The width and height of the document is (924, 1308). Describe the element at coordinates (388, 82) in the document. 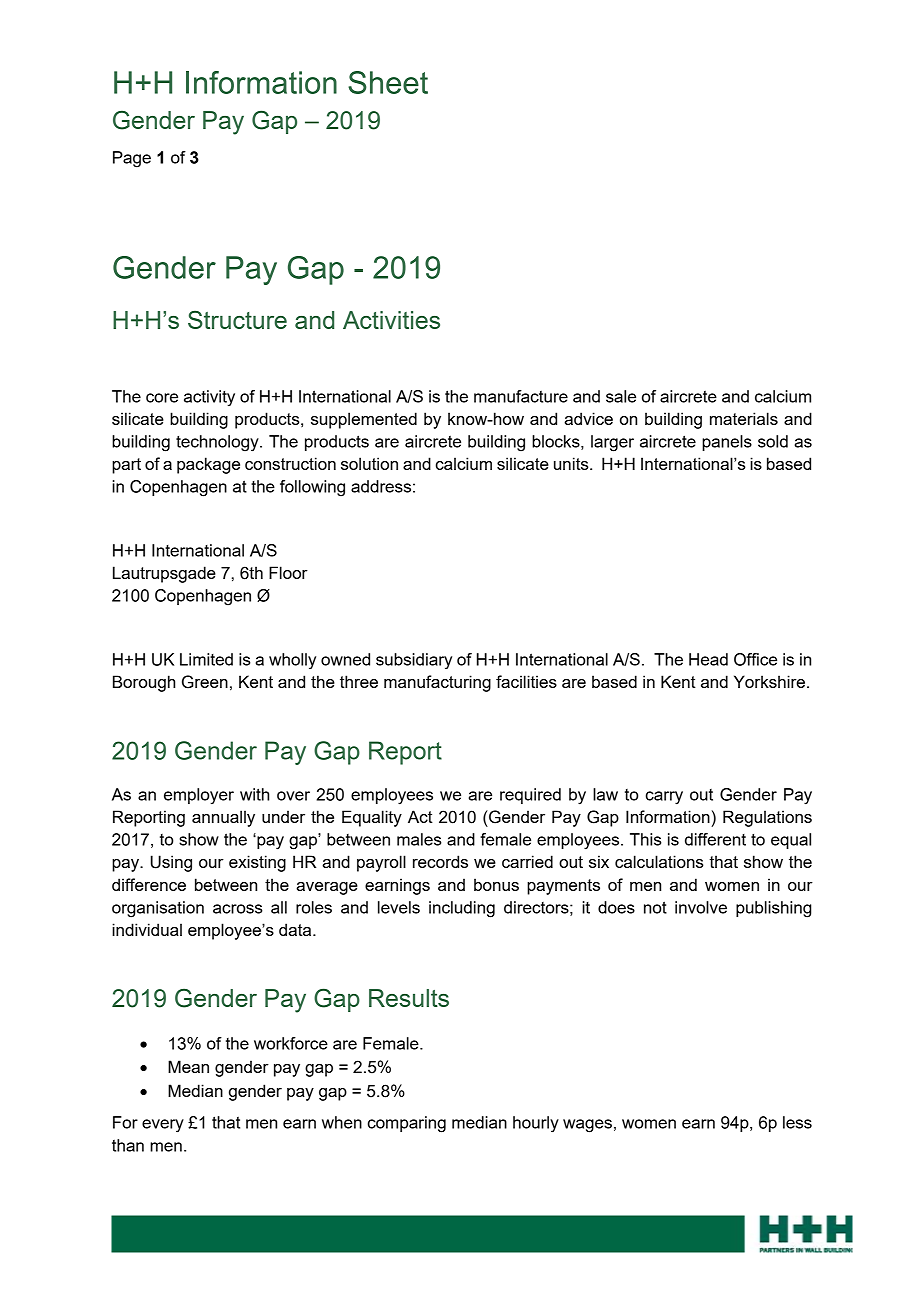

I see `Sheet` at that location.
